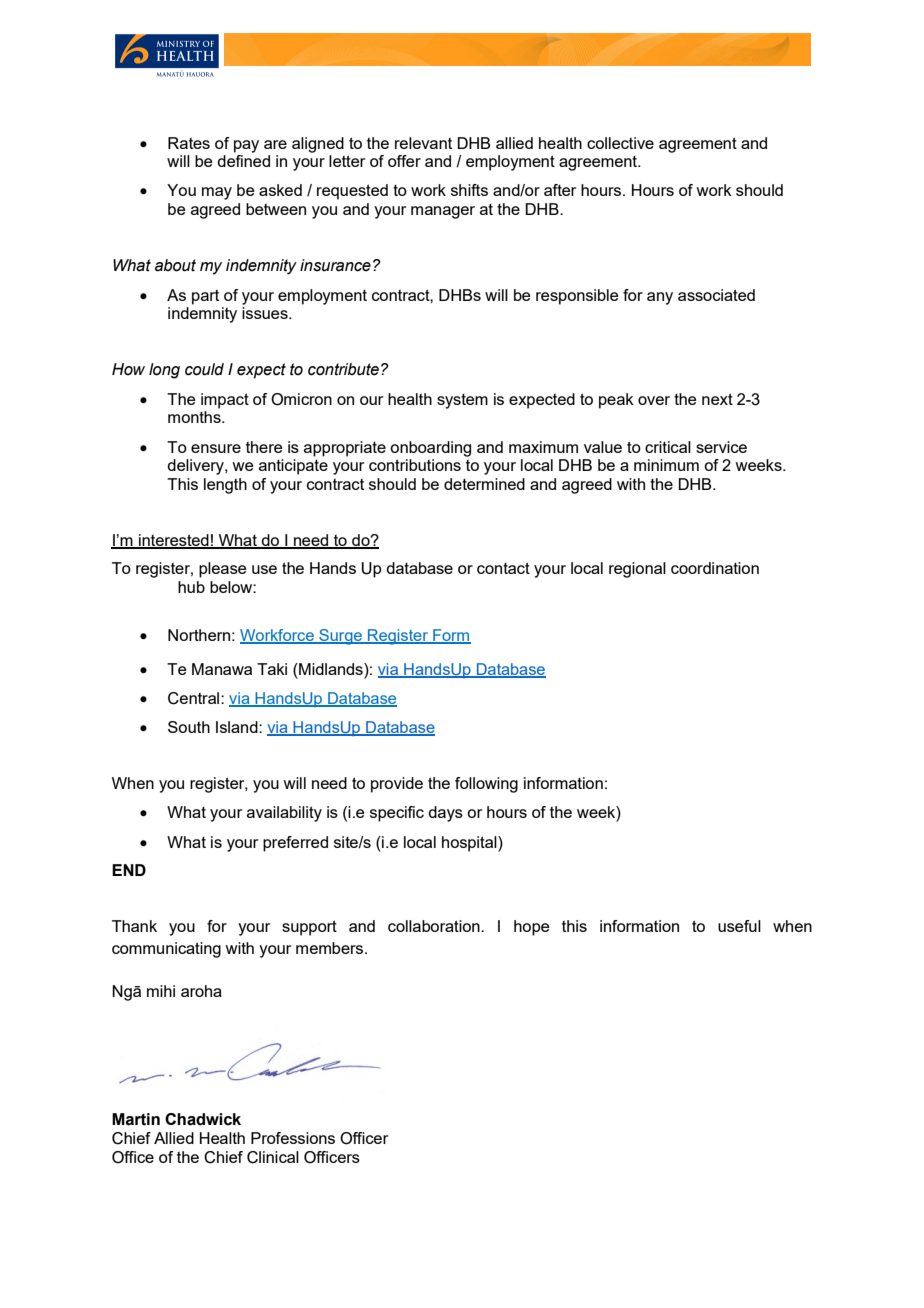 This screenshot has width=924, height=1308. What do you see at coordinates (739, 926) in the screenshot?
I see `useful` at bounding box center [739, 926].
